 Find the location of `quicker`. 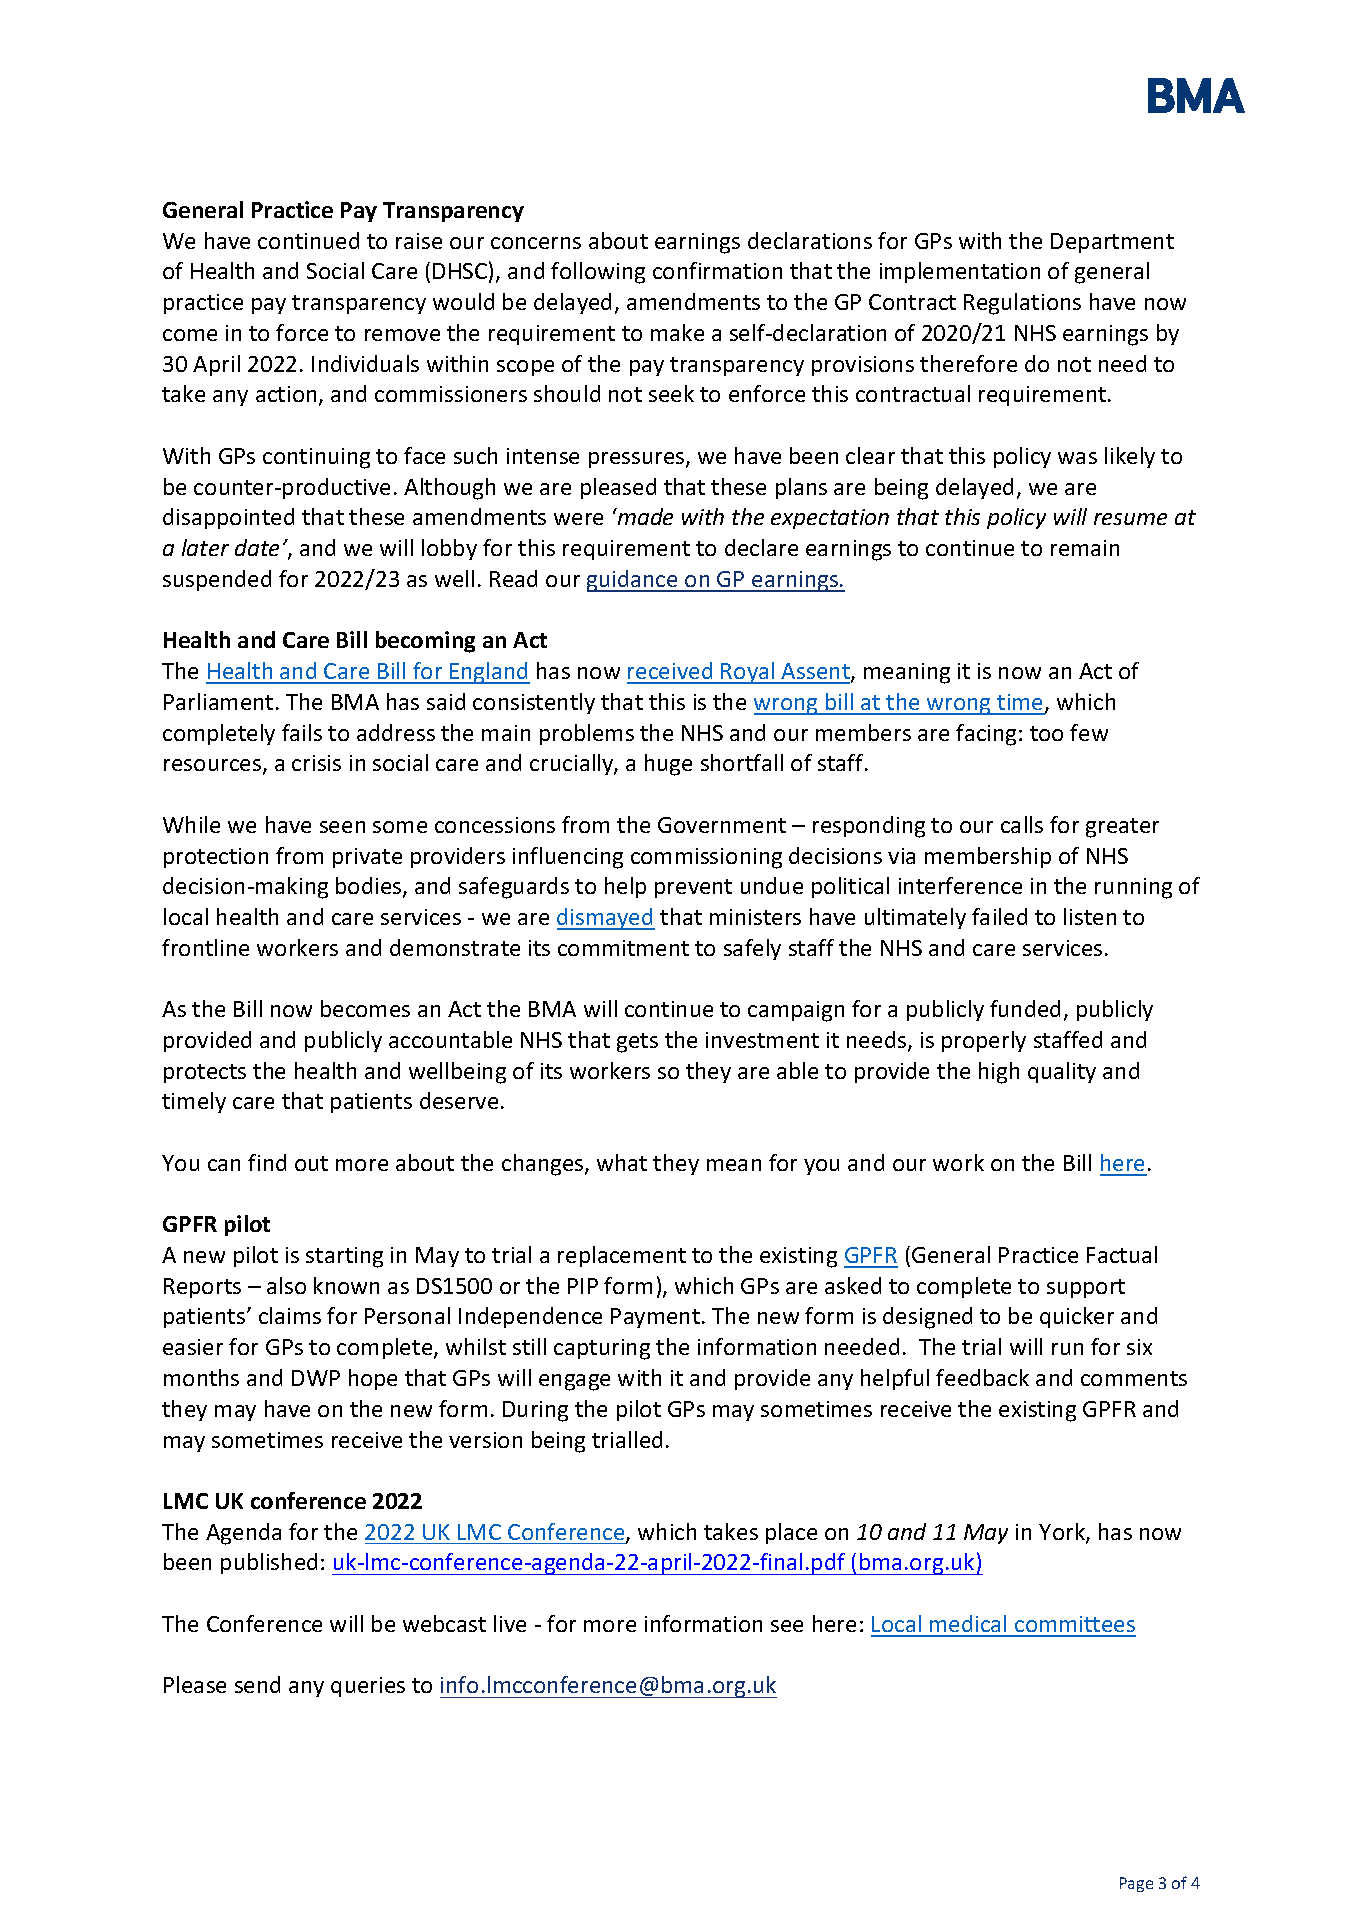

quicker is located at coordinates (1077, 1317).
